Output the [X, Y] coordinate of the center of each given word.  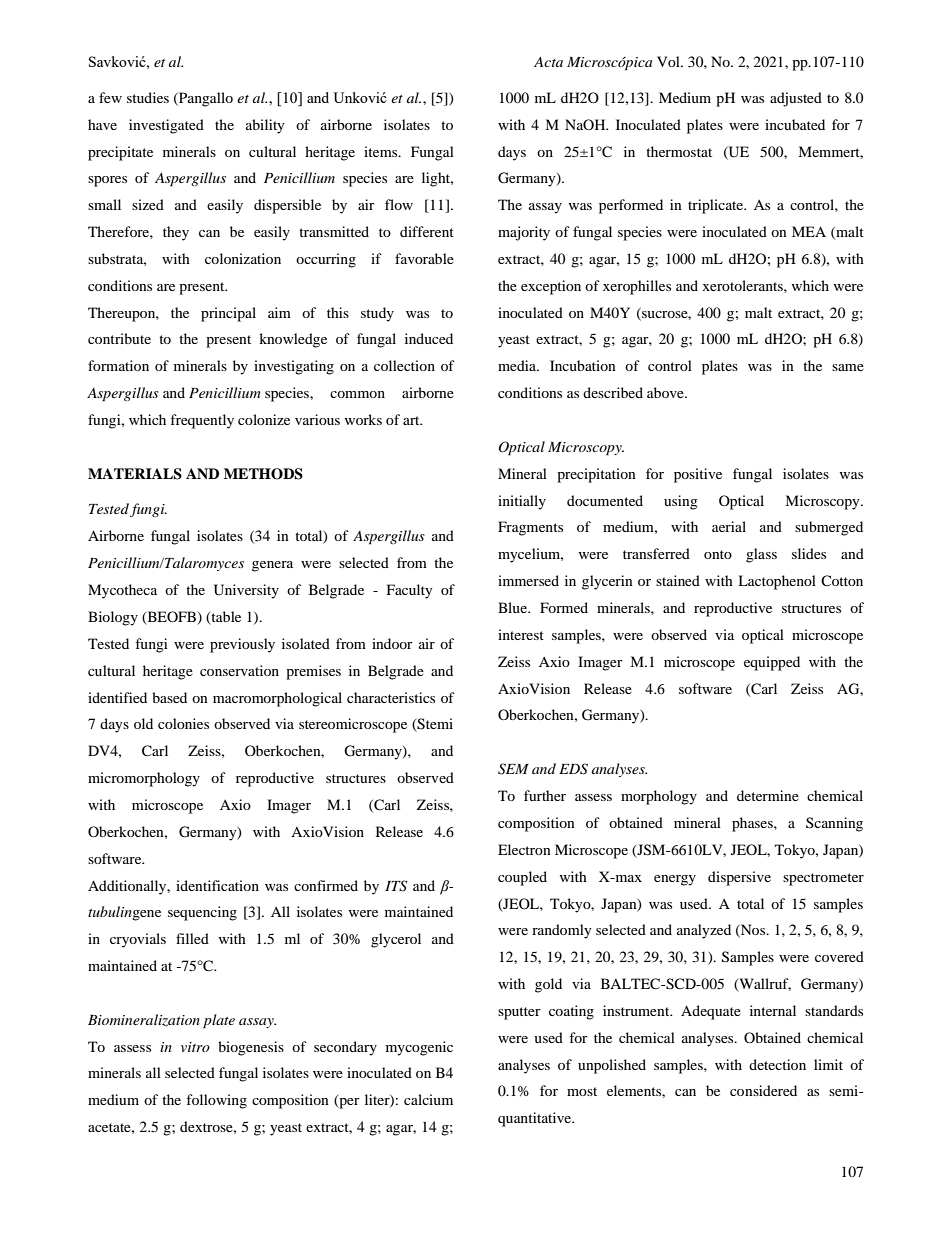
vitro [195, 1047]
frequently [202, 421]
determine [768, 795]
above [666, 392]
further [545, 795]
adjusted [796, 99]
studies [148, 97]
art [412, 420]
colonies [183, 723]
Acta [548, 62]
